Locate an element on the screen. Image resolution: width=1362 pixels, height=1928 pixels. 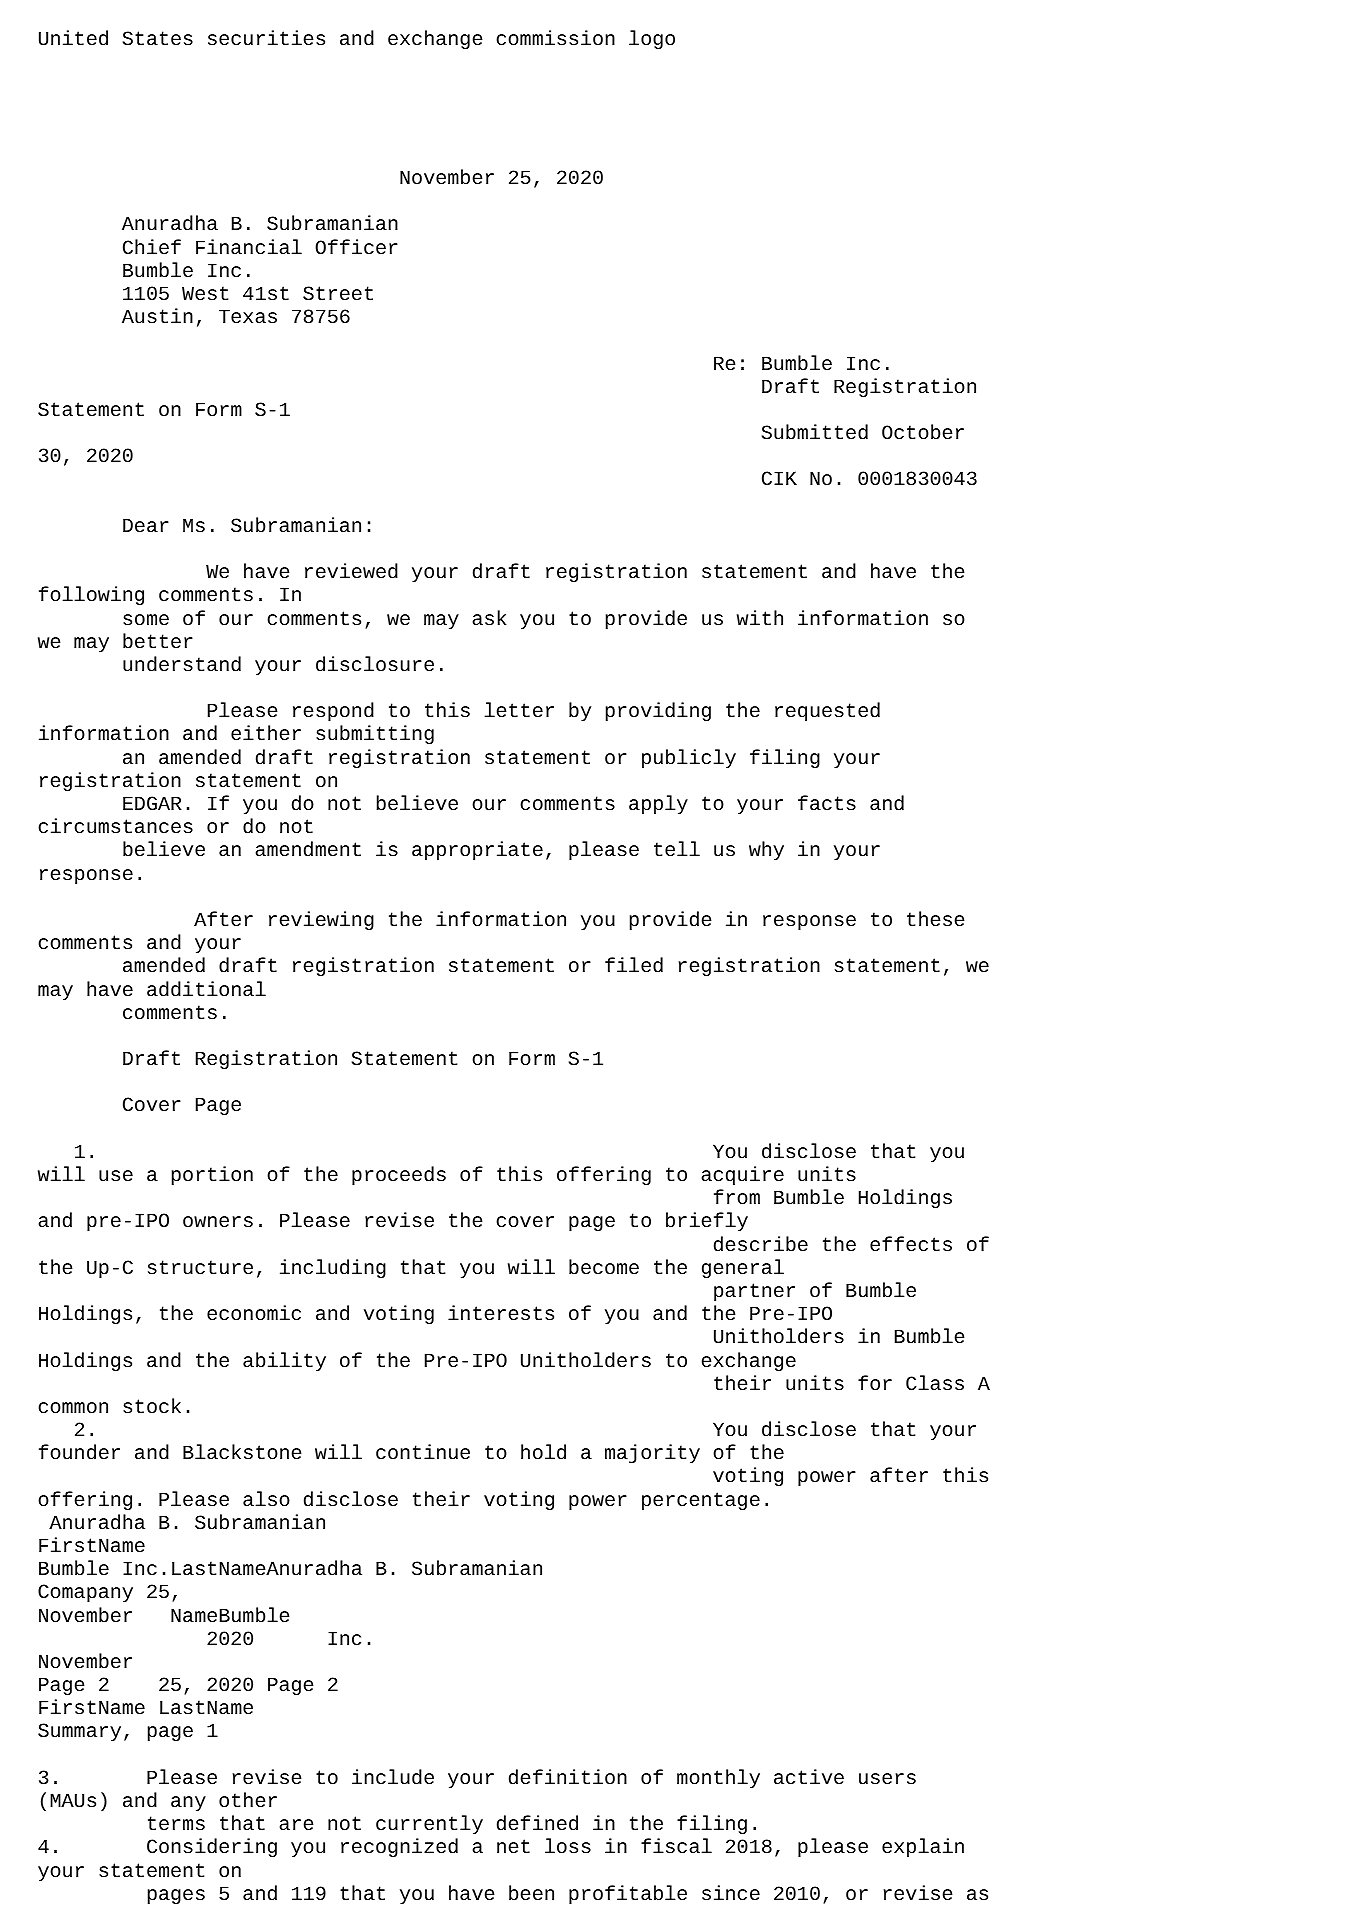
structure is located at coordinates (200, 1267).
